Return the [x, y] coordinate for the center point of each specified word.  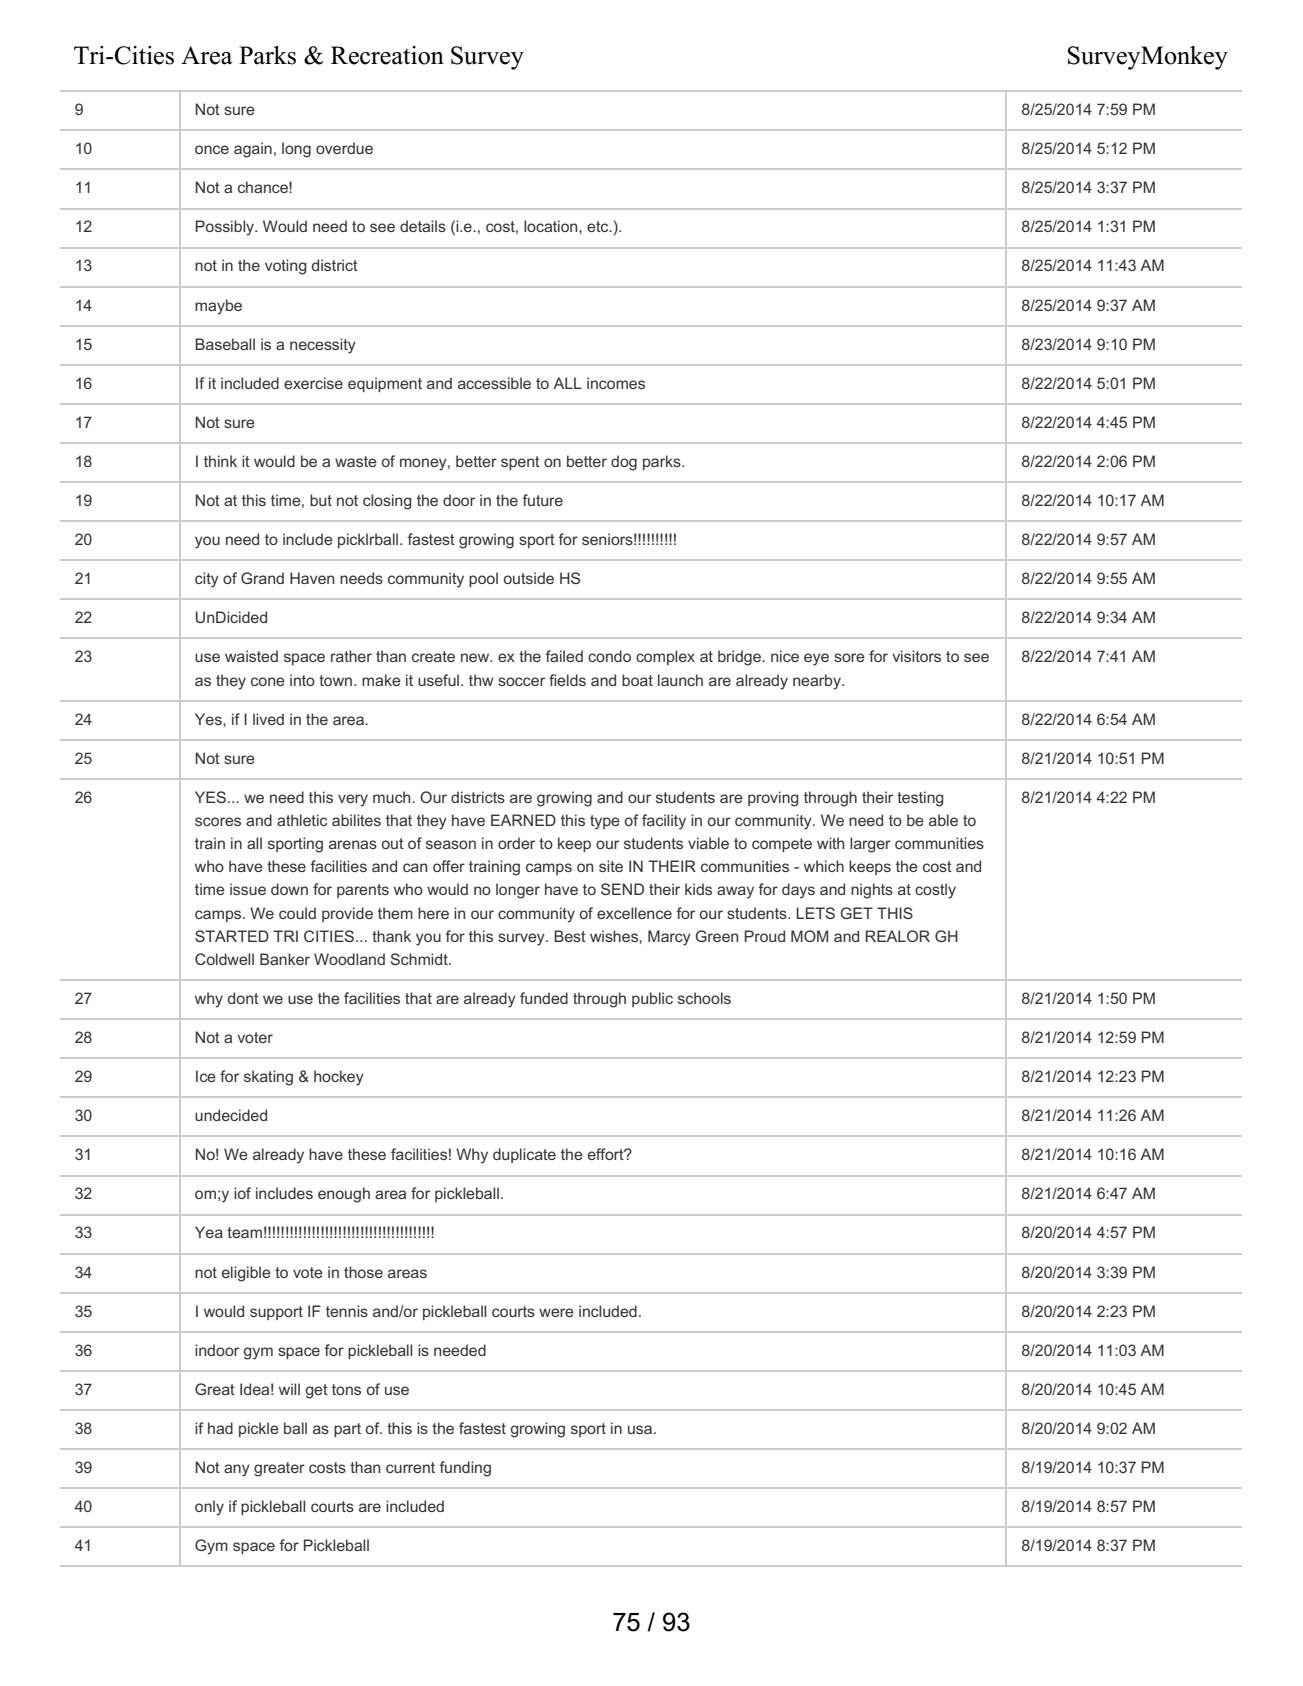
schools [704, 998]
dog [624, 463]
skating [268, 1078]
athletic [302, 820]
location [552, 226]
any [237, 1470]
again [253, 150]
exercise [313, 383]
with [830, 843]
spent [520, 463]
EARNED [523, 820]
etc [599, 226]
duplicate [524, 1155]
